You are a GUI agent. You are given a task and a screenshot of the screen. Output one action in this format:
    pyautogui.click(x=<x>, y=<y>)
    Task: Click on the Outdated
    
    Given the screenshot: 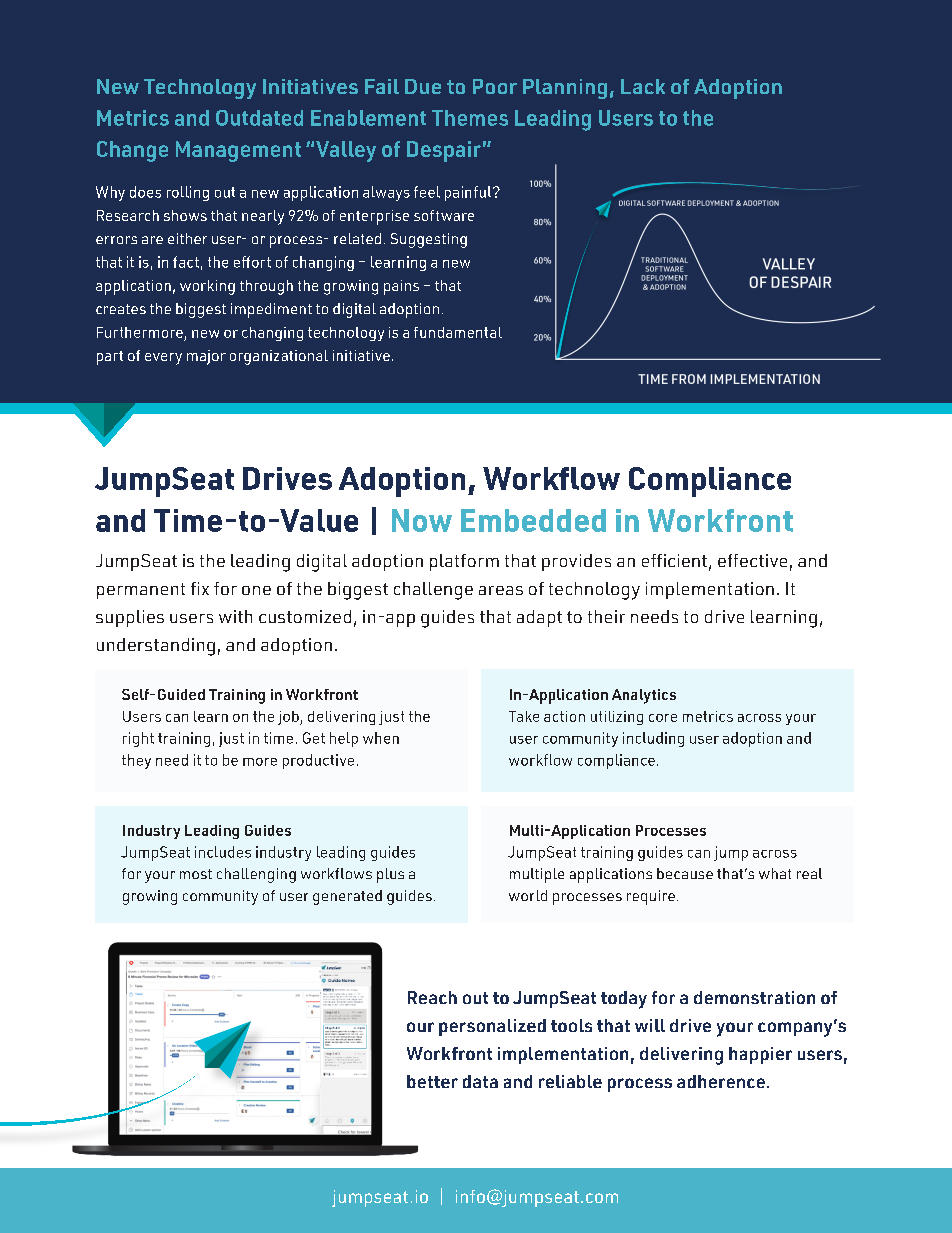 What is the action you would take?
    pyautogui.click(x=259, y=118)
